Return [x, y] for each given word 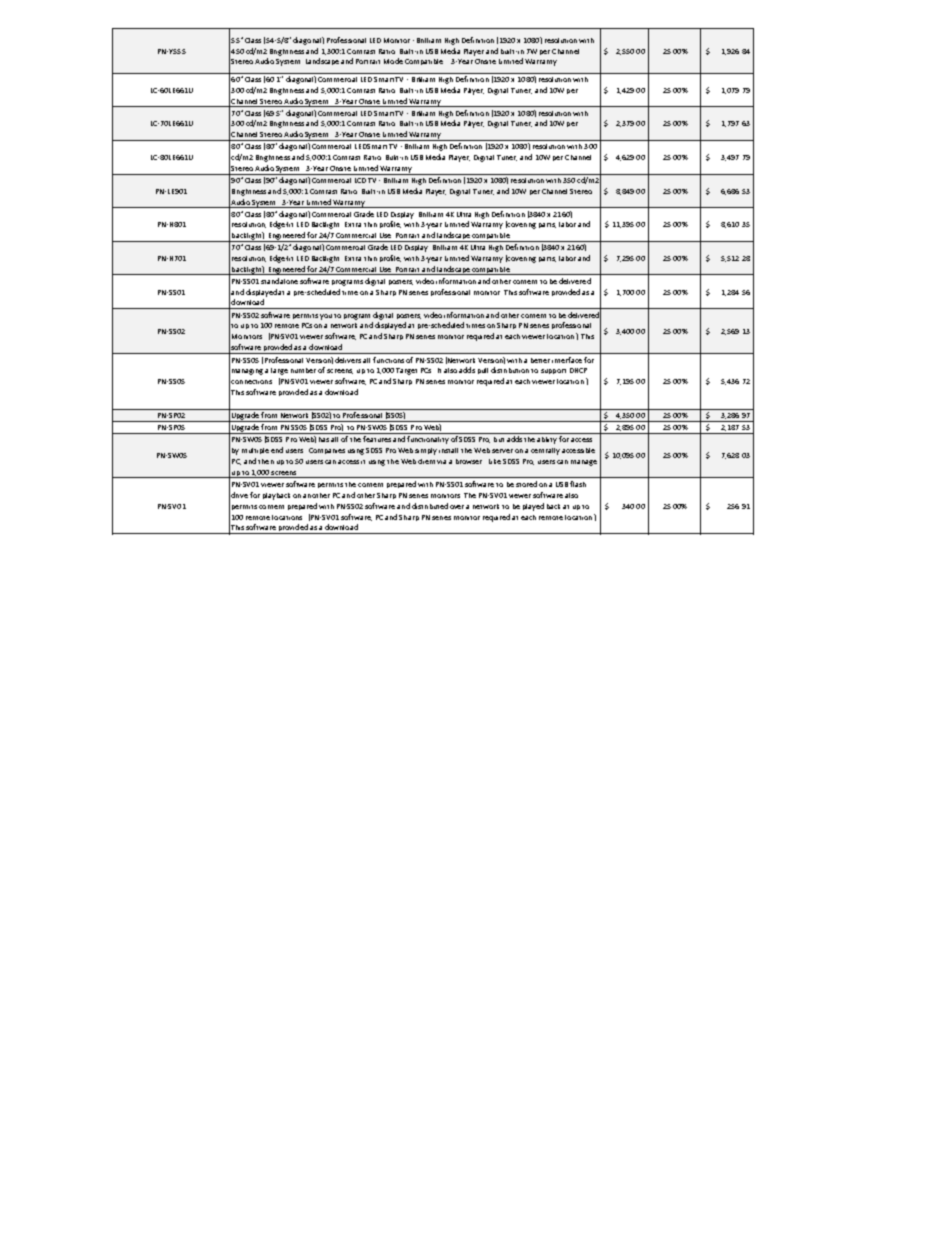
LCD [360, 180]
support [553, 371]
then [266, 461]
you [326, 317]
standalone [279, 281]
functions [388, 360]
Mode [393, 61]
